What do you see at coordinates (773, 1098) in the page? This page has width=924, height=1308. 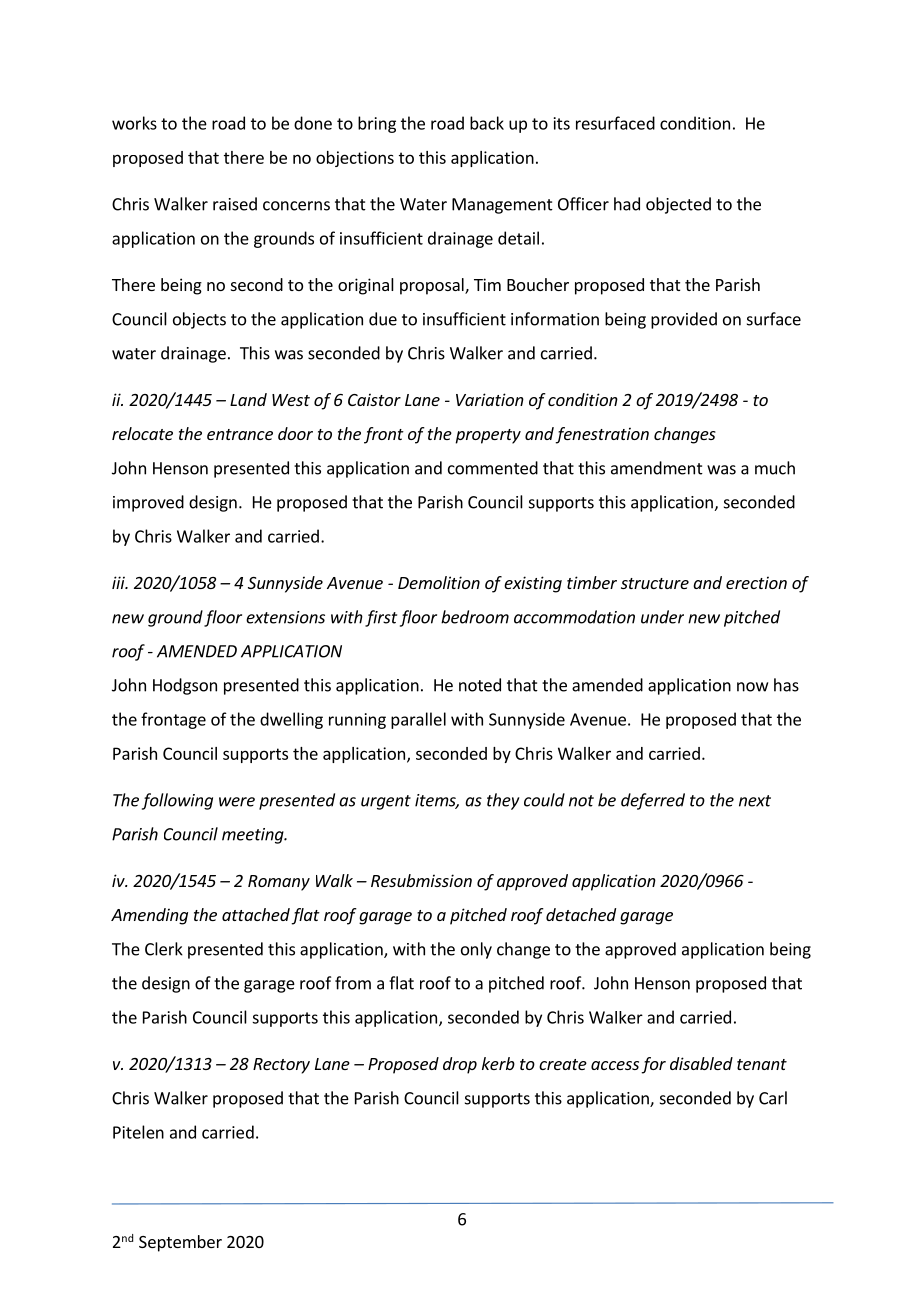 I see `Carl` at bounding box center [773, 1098].
